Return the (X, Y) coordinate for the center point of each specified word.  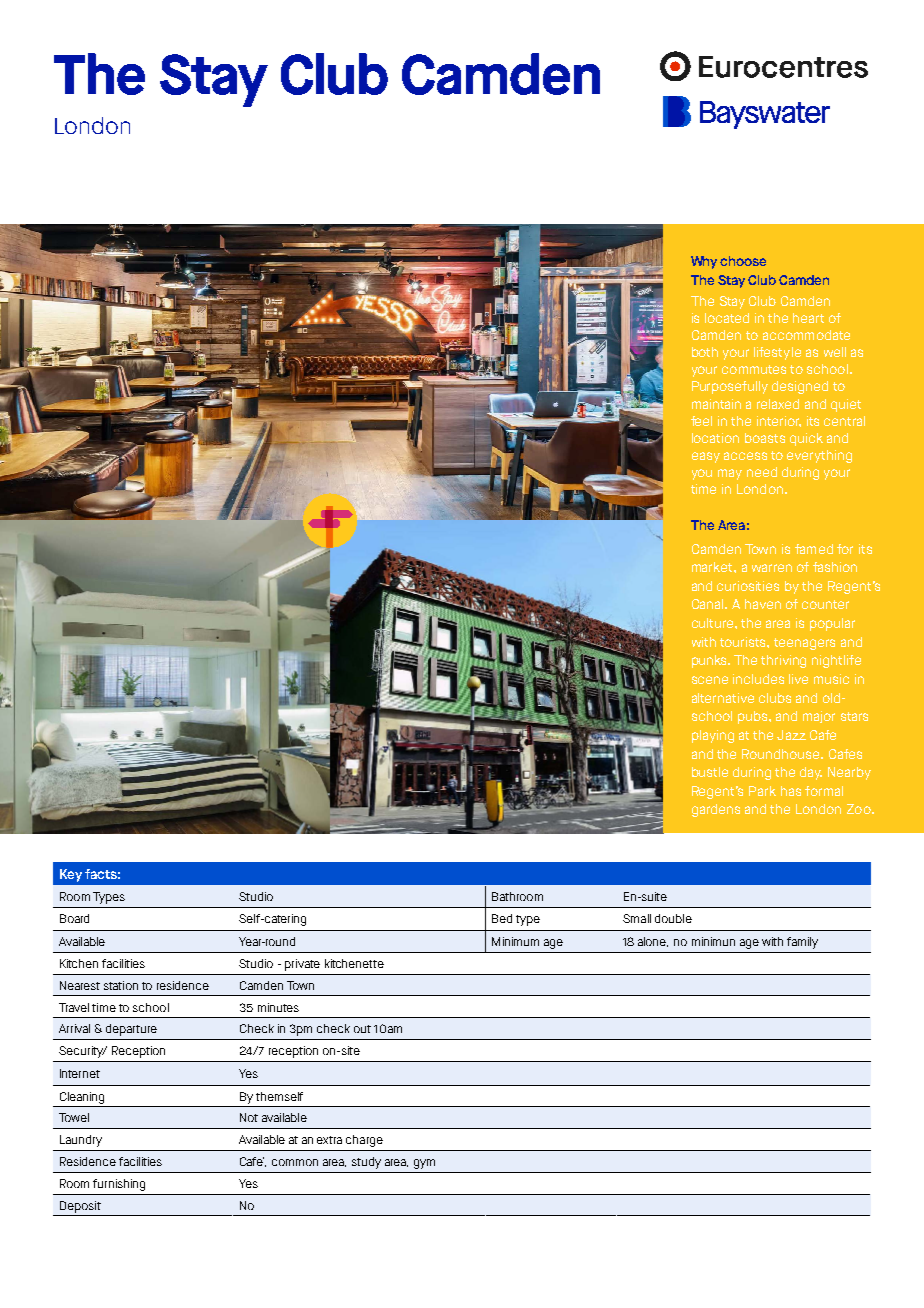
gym (424, 1164)
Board (74, 918)
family (802, 943)
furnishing (119, 1185)
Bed (502, 918)
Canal (709, 604)
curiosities (748, 586)
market (713, 567)
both (705, 352)
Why (704, 262)
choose (743, 261)
